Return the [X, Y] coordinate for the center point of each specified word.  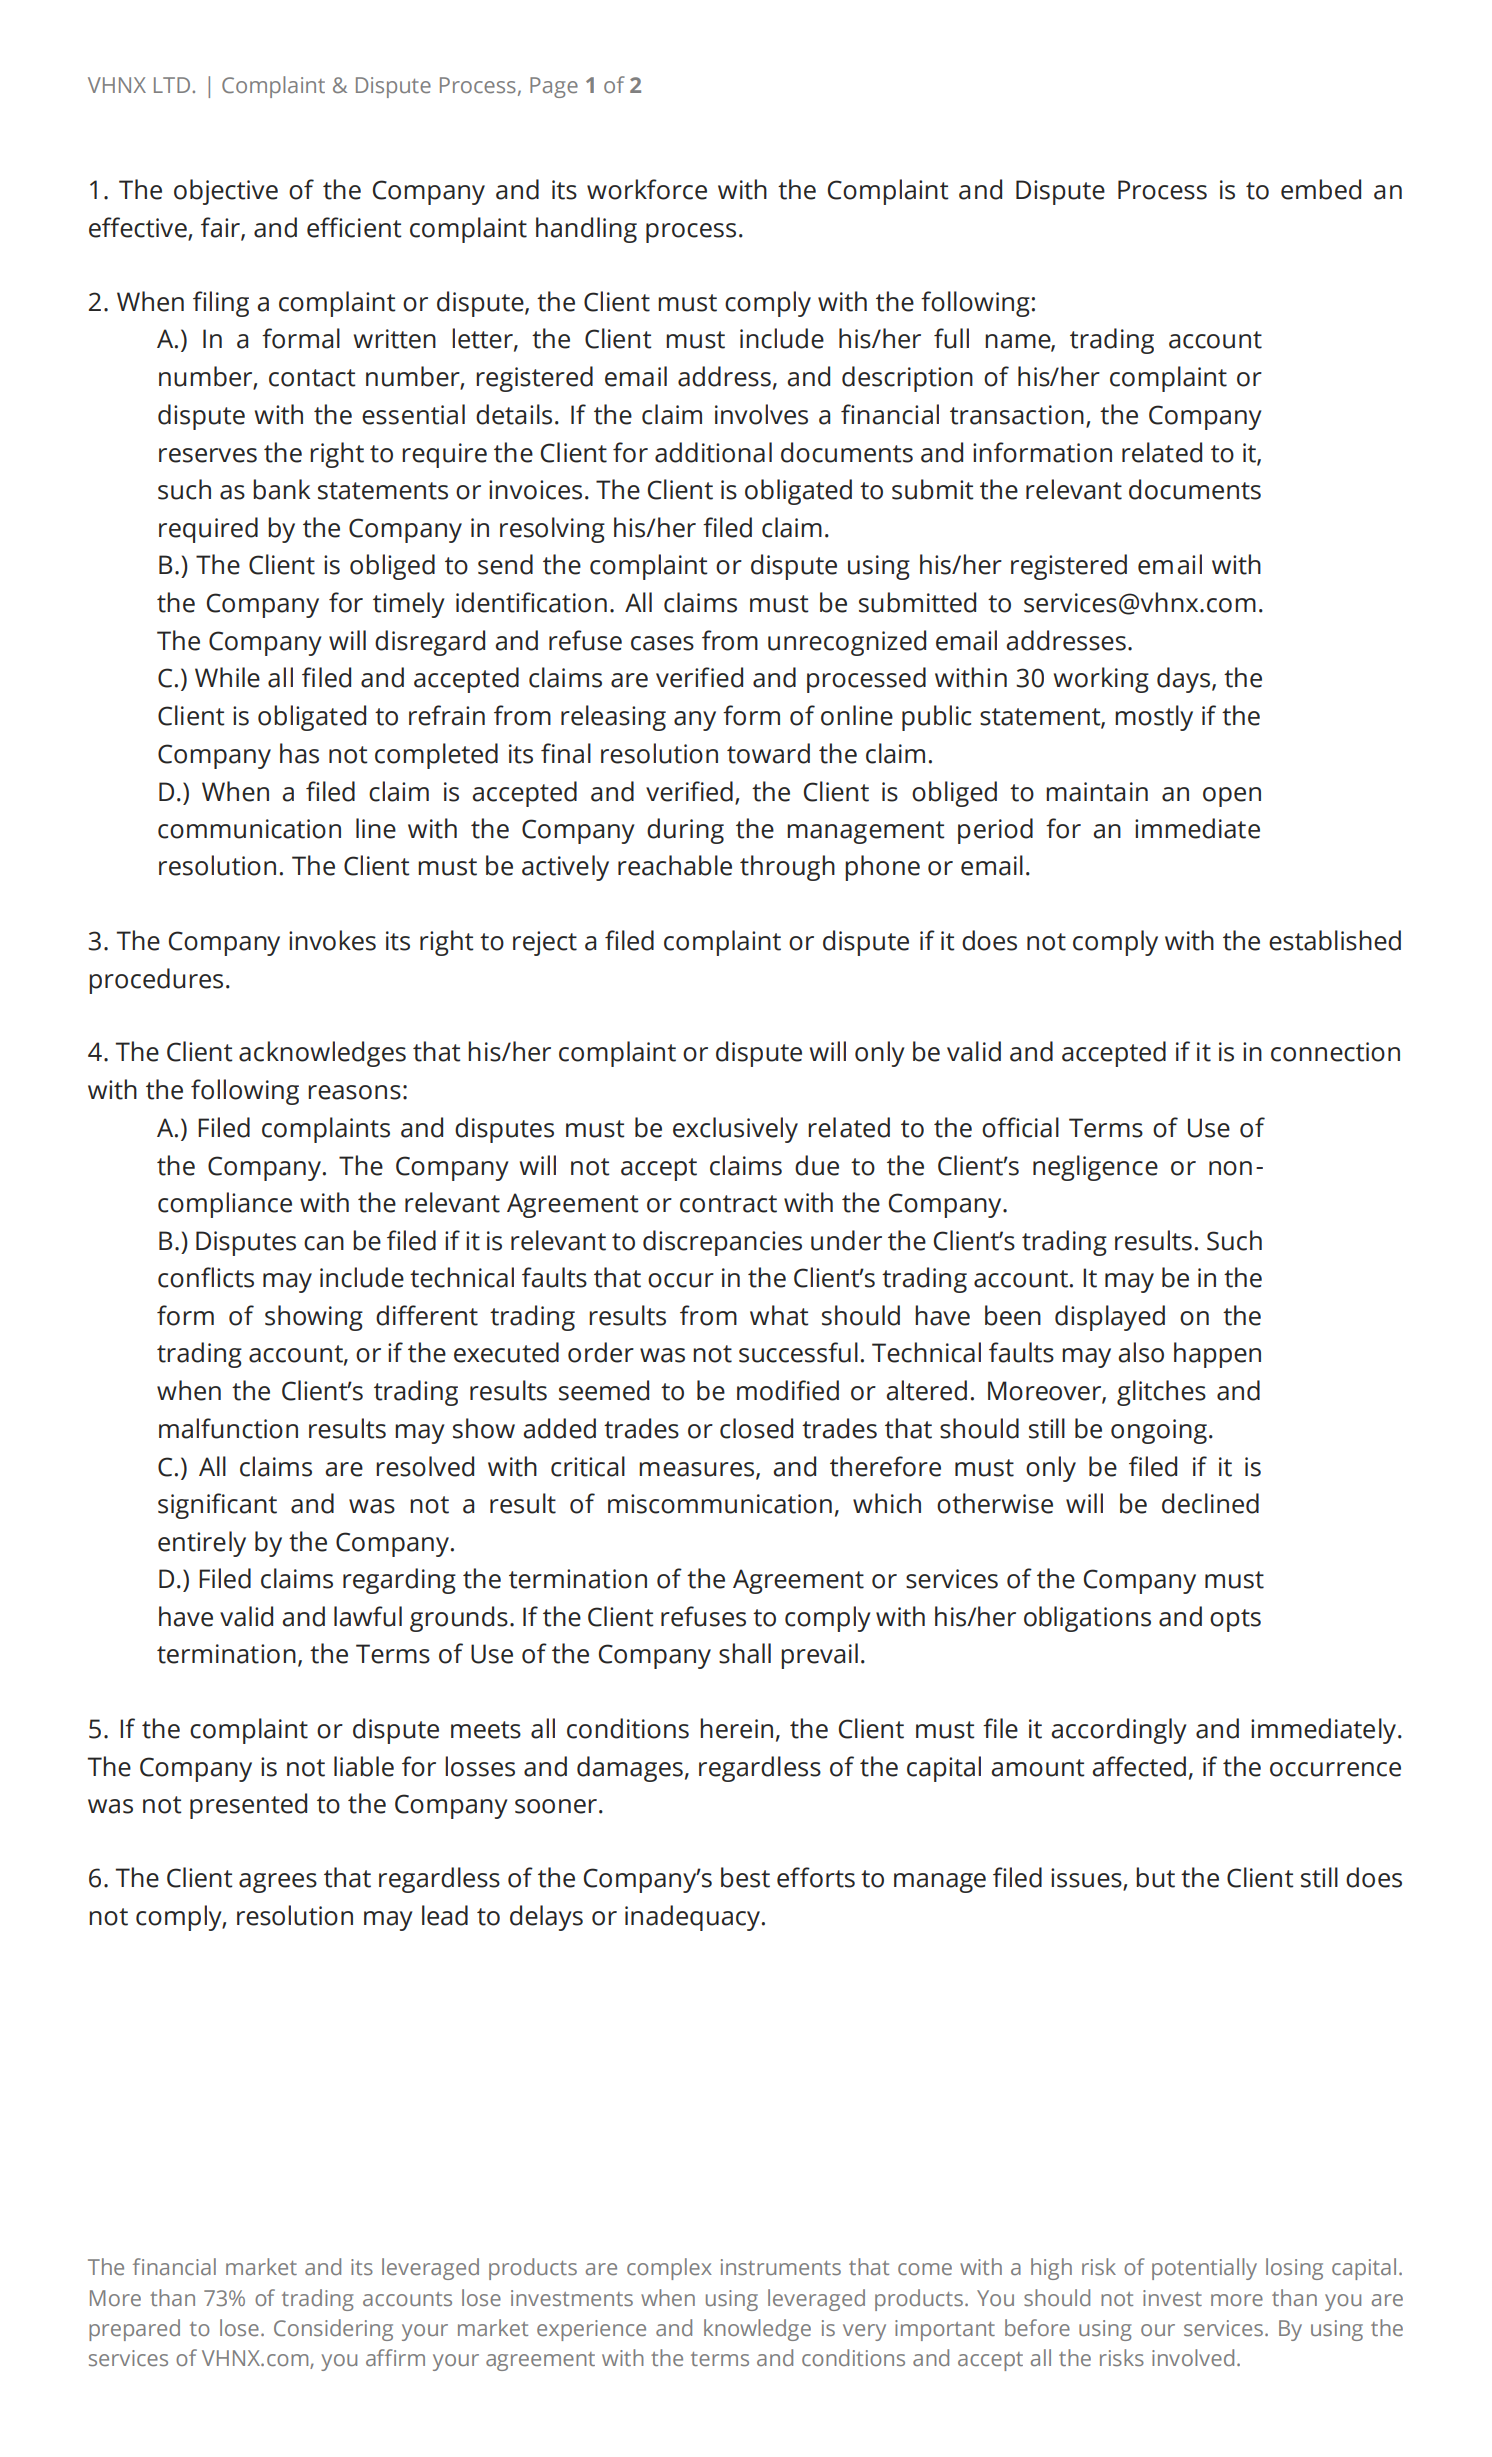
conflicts [206, 1277]
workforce [647, 189]
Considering [333, 2330]
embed [1321, 189]
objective [226, 192]
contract [728, 1204]
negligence [1095, 1168]
